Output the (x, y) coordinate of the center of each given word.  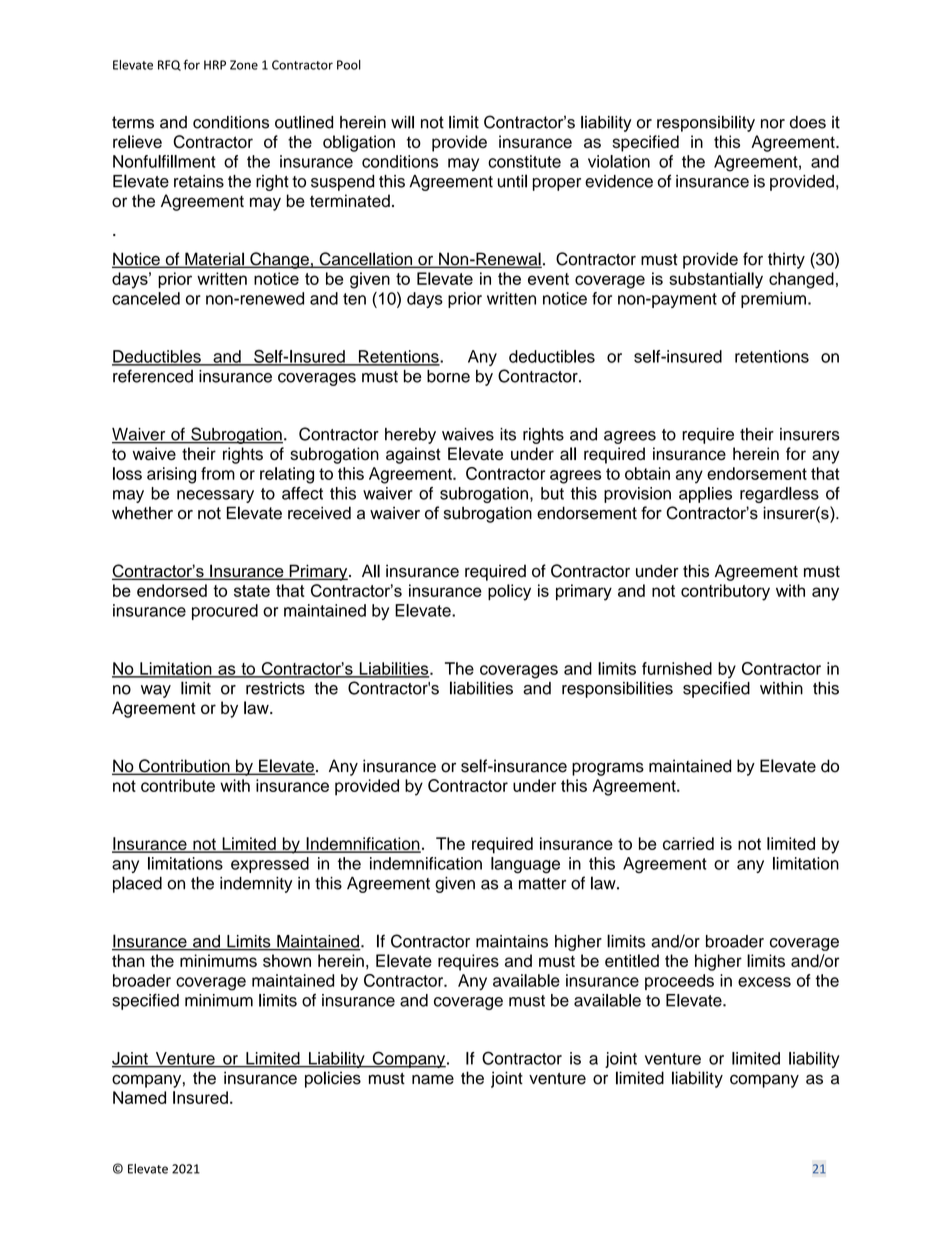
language (525, 865)
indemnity (256, 885)
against (413, 455)
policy (509, 592)
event (548, 279)
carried (688, 843)
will (402, 122)
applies (705, 495)
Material (214, 260)
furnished (677, 668)
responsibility (706, 124)
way (156, 691)
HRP (215, 65)
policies (333, 1079)
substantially (716, 280)
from (218, 473)
